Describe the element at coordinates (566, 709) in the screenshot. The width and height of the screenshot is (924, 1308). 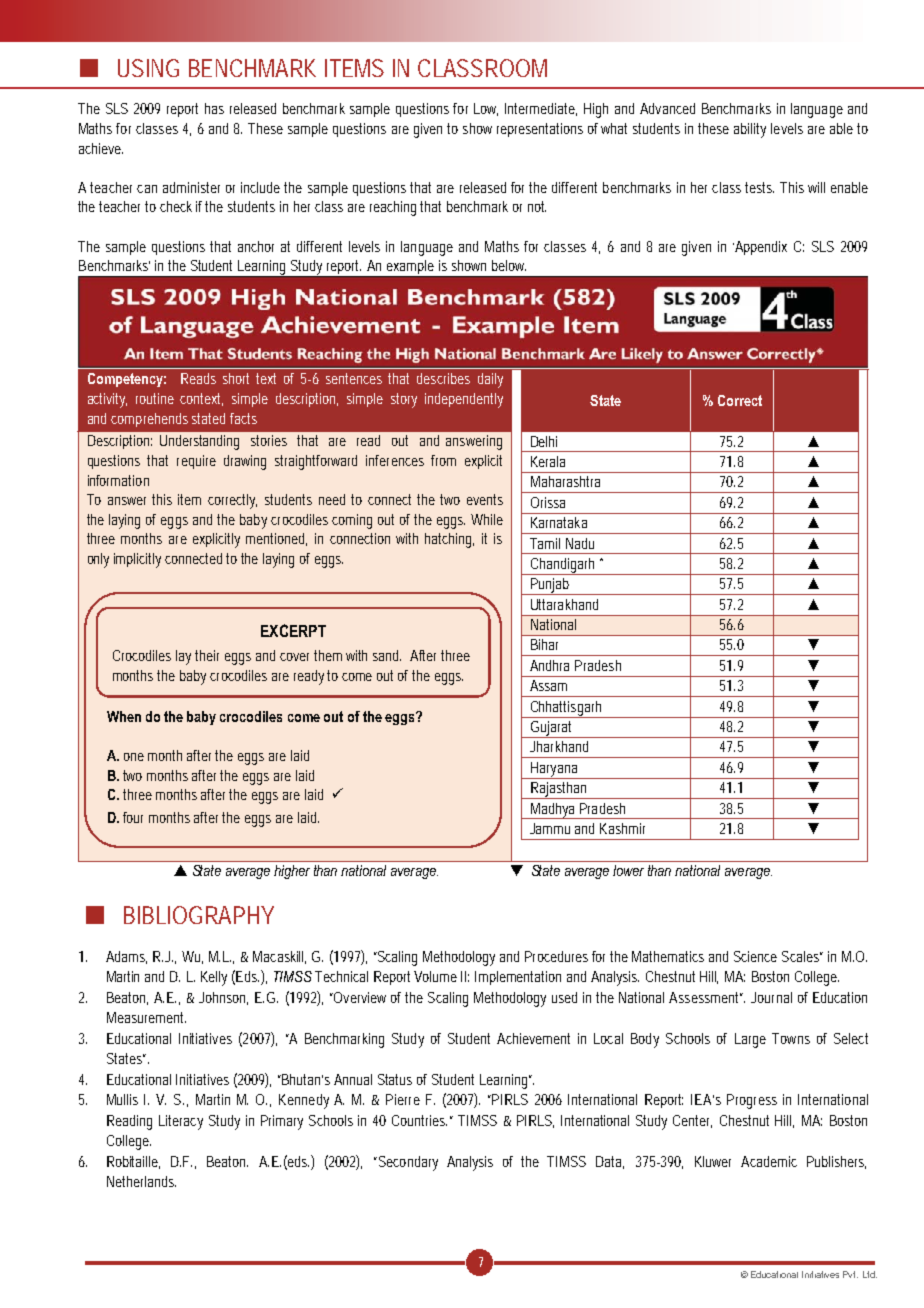
I see `Chhattisgarh` at that location.
